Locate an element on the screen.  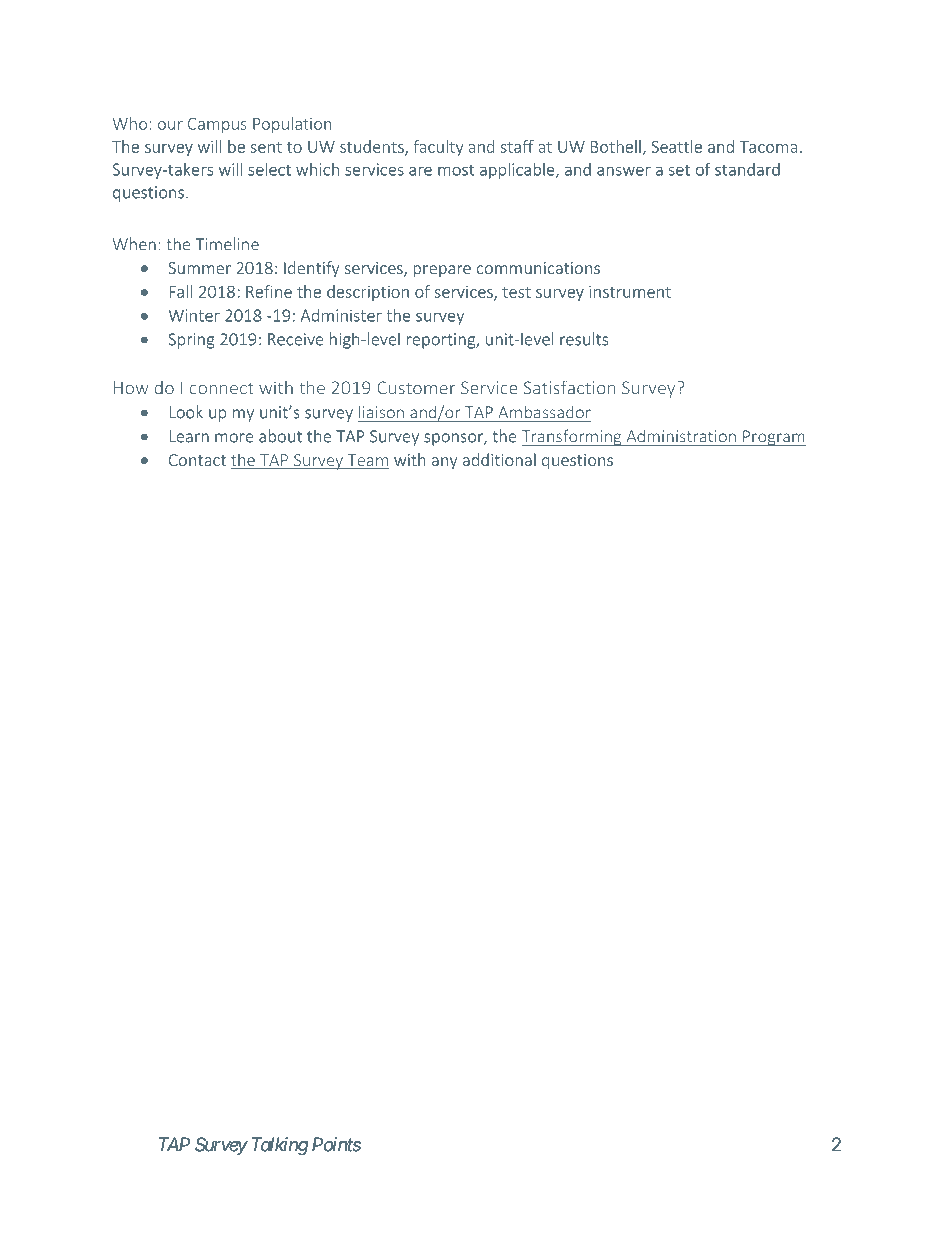
Team is located at coordinates (367, 461).
